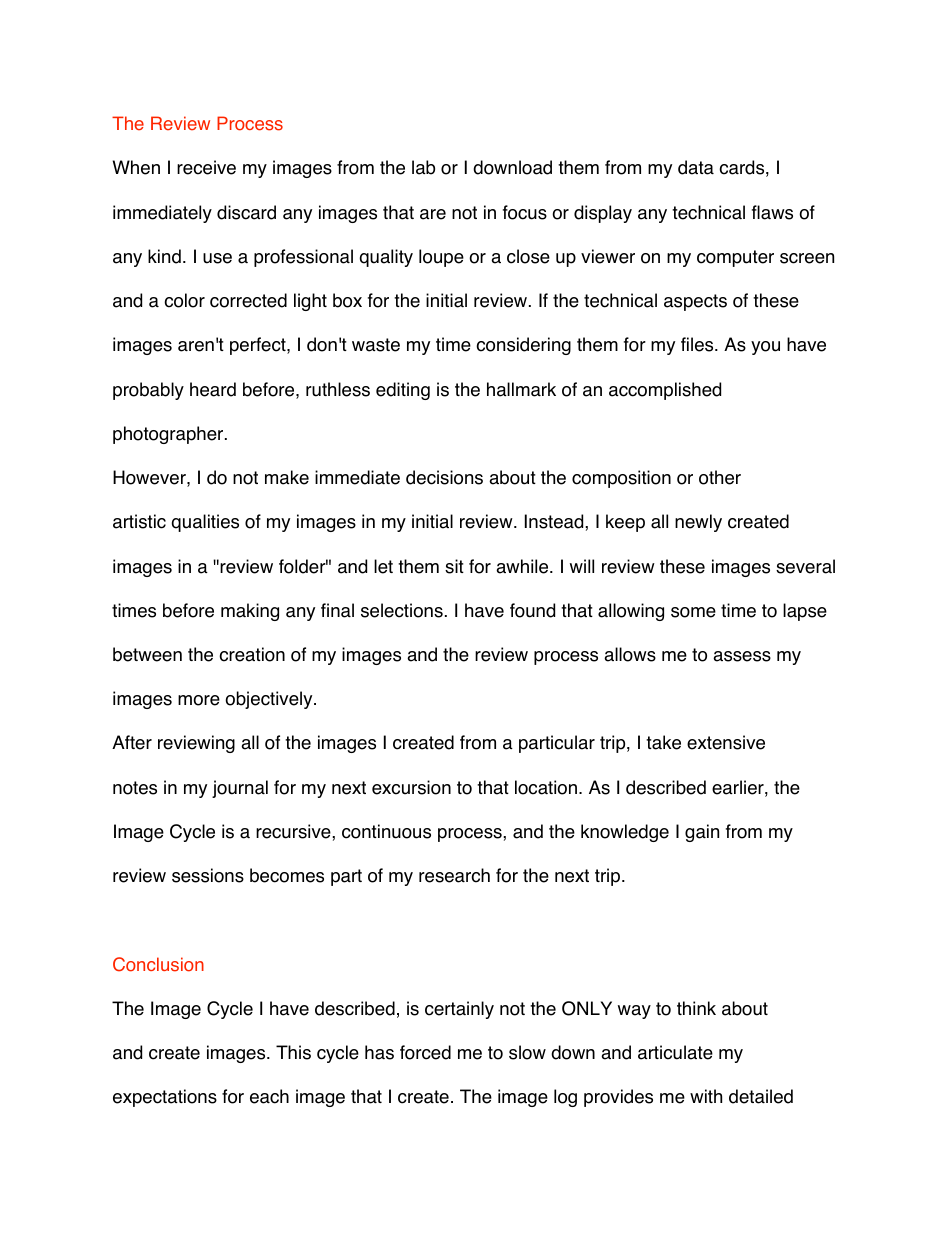 This document has height=1233, width=952. I want to click on making, so click(250, 612).
